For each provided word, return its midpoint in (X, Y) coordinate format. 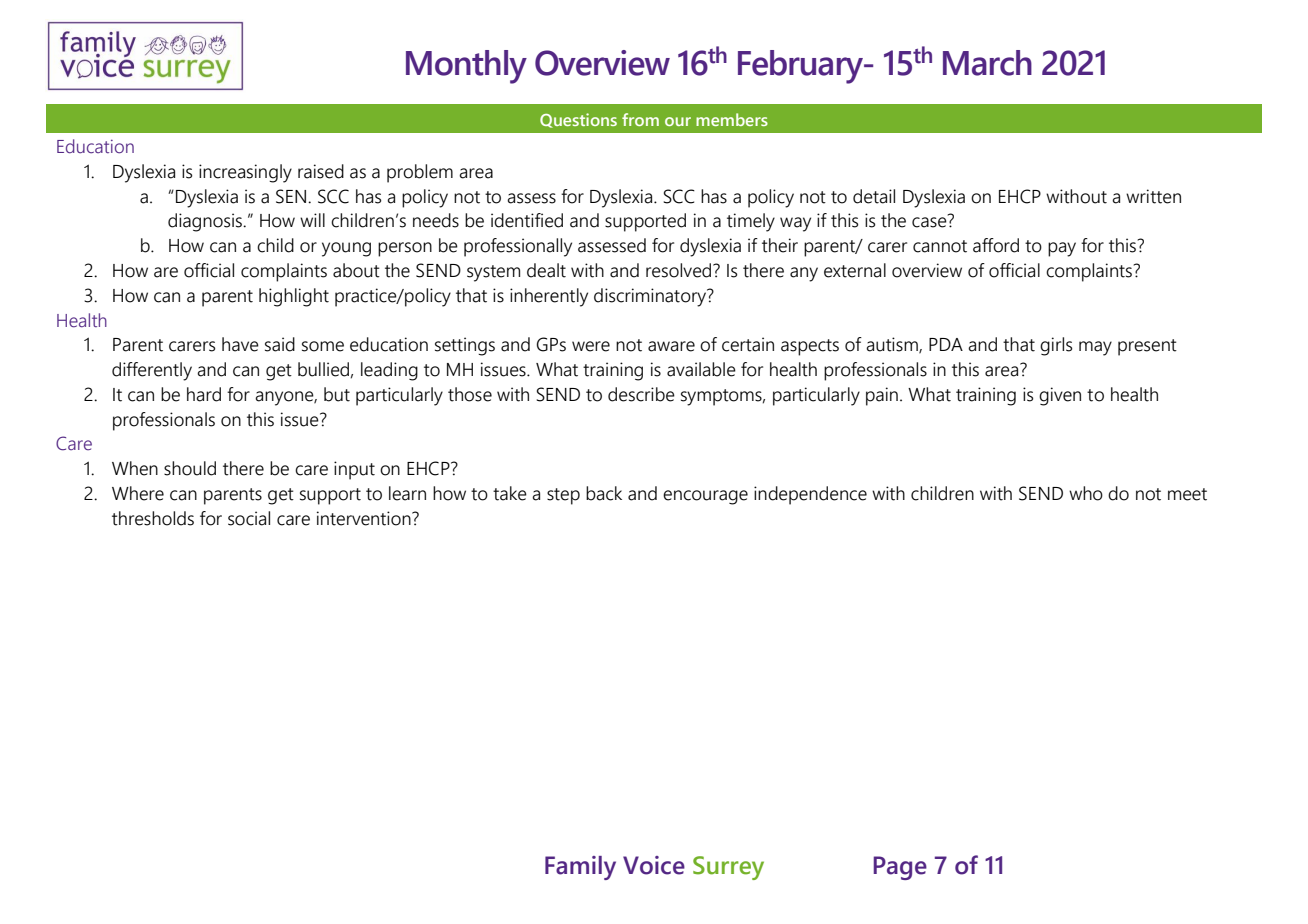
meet (1187, 494)
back (604, 493)
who (1086, 493)
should (190, 468)
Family (580, 868)
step (563, 496)
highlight (294, 297)
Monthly (466, 67)
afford (996, 245)
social (249, 518)
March (987, 63)
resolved (680, 270)
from (640, 119)
